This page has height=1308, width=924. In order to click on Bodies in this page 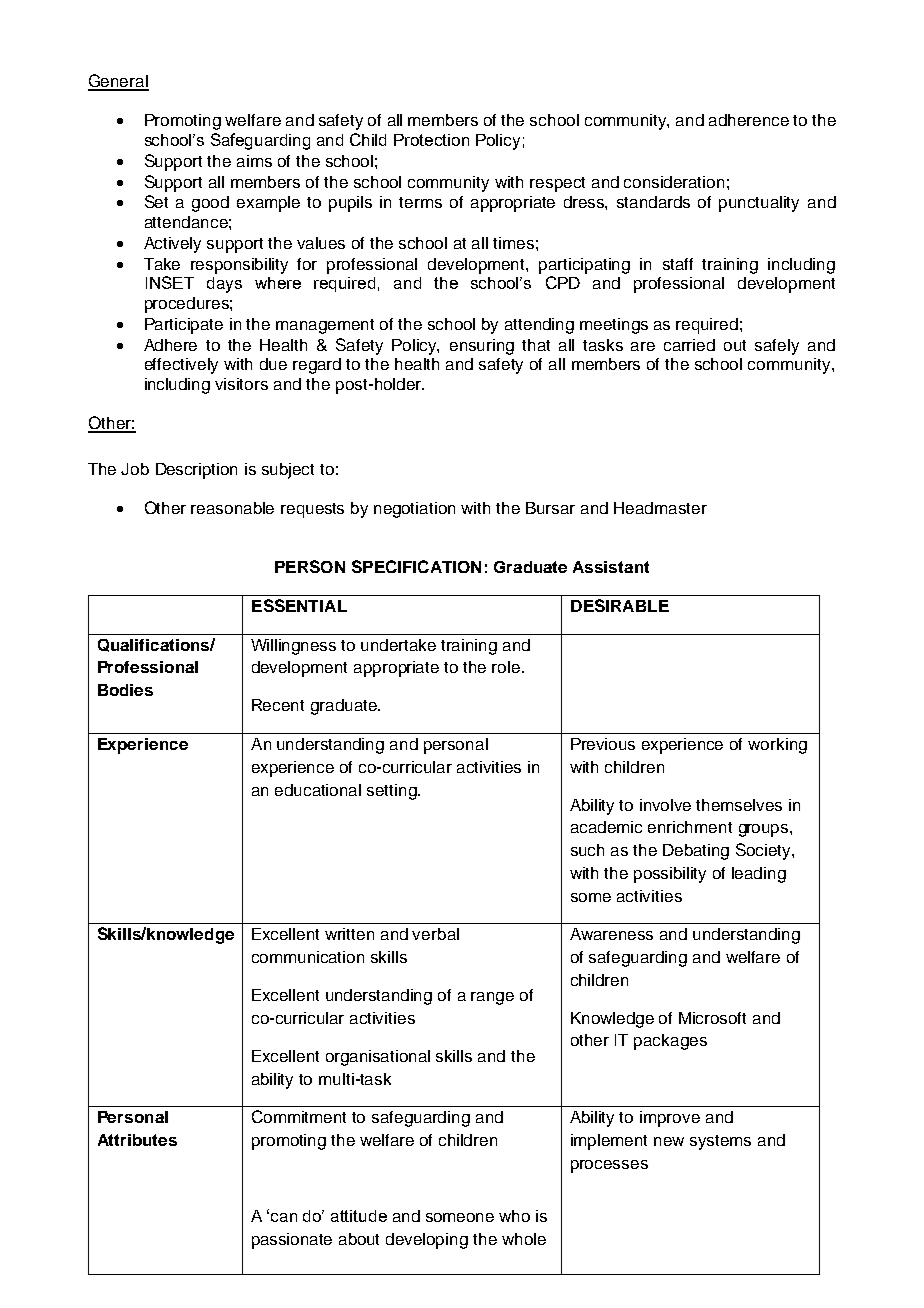, I will do `click(125, 690)`.
